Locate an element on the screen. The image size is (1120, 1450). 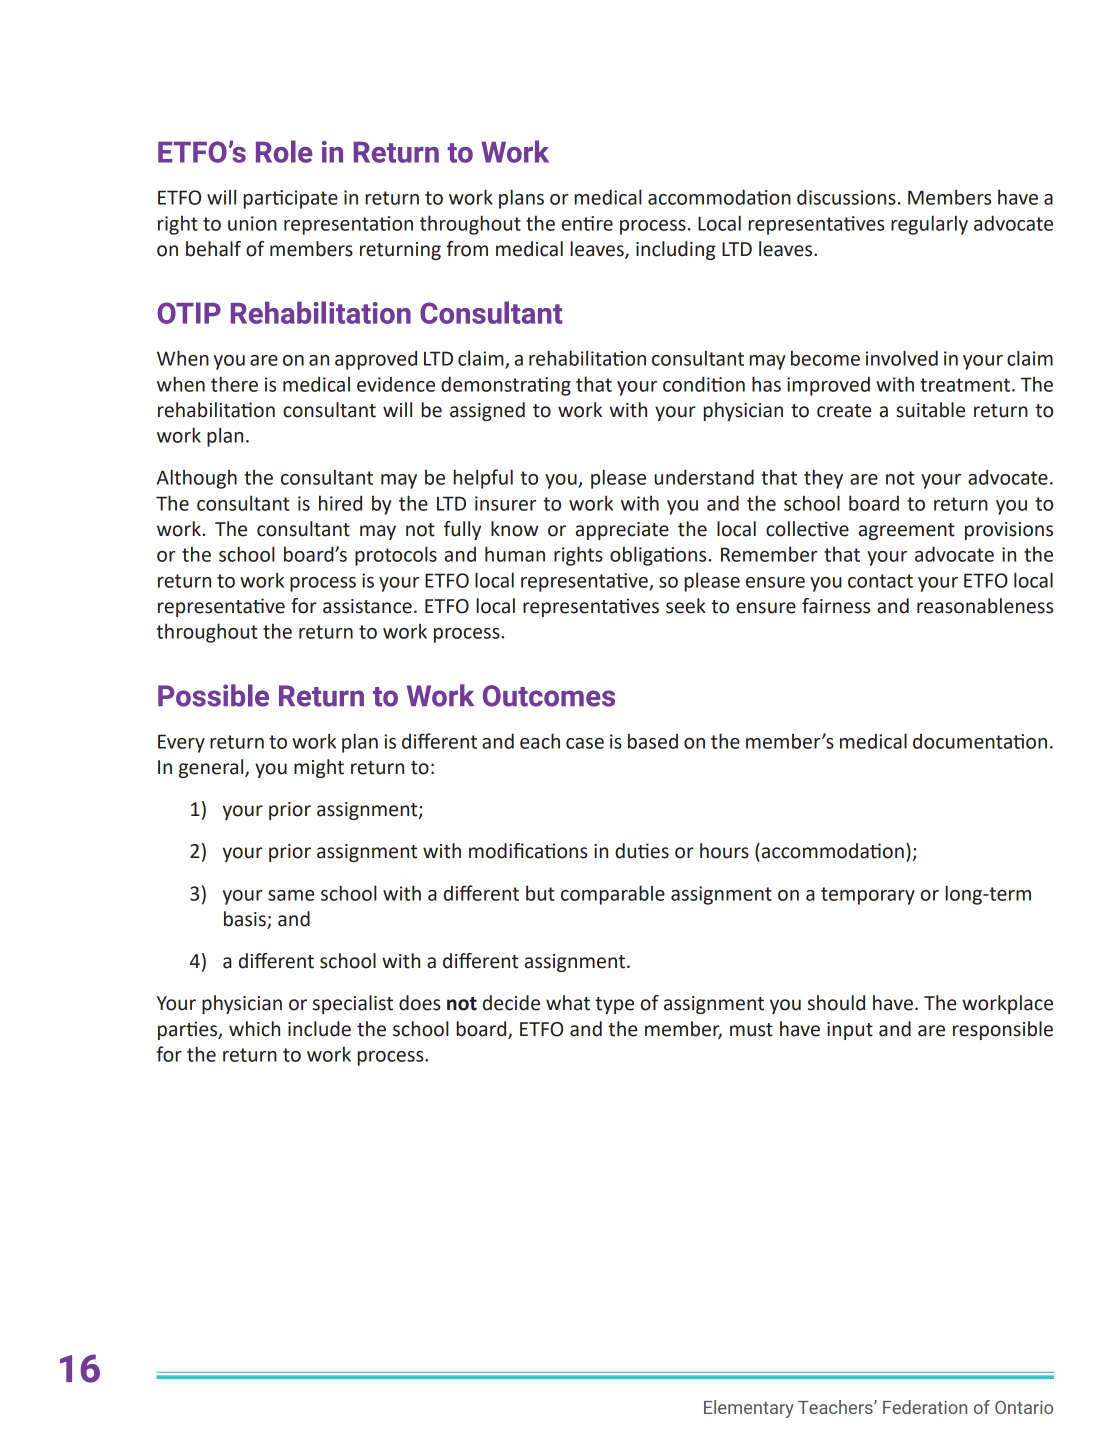
hired is located at coordinates (340, 503).
